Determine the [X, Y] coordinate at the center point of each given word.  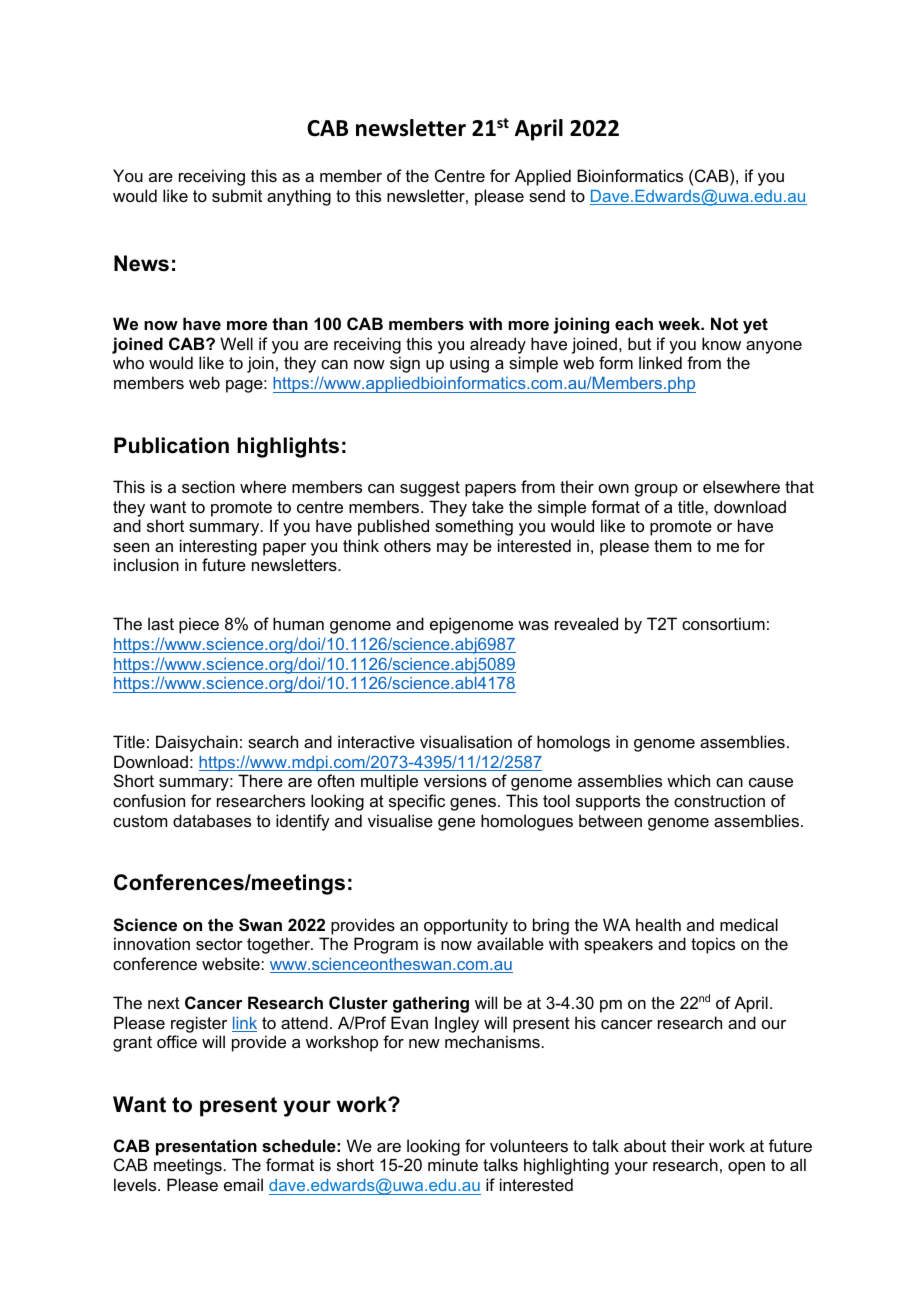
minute [453, 1164]
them [672, 545]
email [243, 1184]
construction [719, 800]
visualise [400, 820]
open [746, 1168]
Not [724, 323]
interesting [218, 547]
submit [237, 195]
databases [212, 820]
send [547, 195]
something [474, 527]
